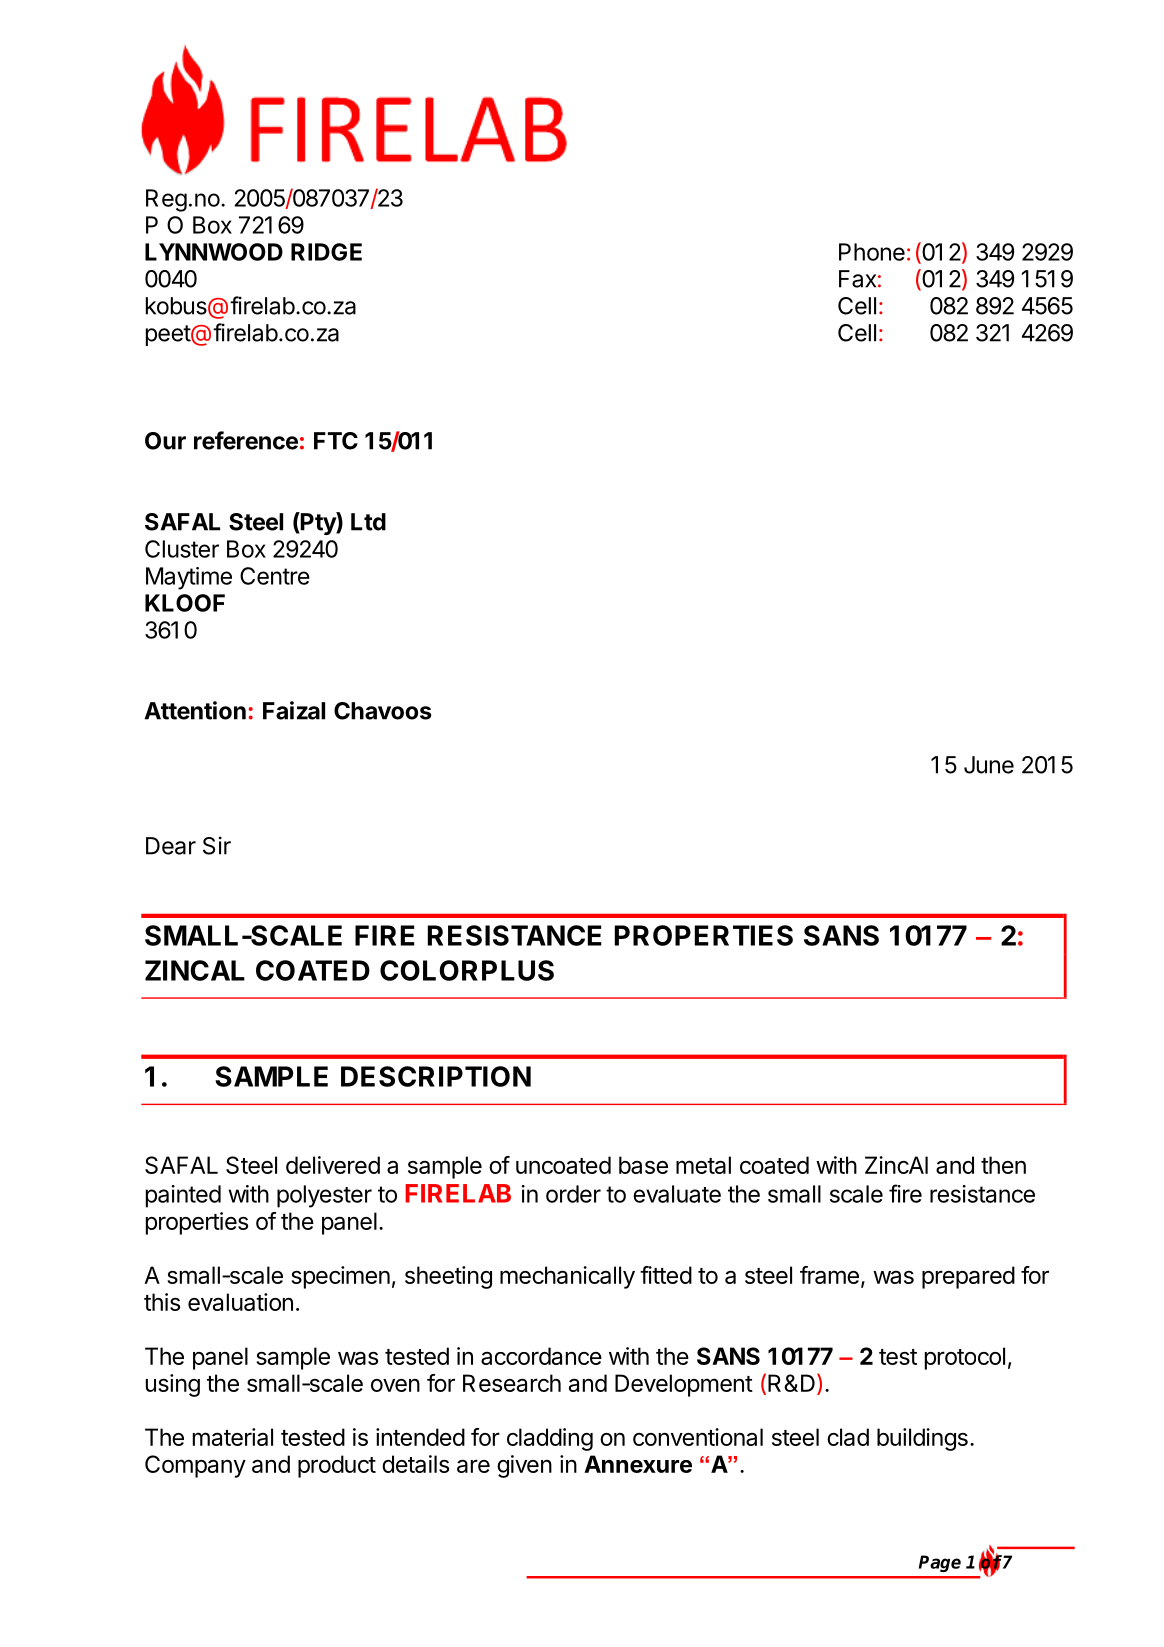 This page has height=1647, width=1164. What do you see at coordinates (940, 1563) in the page?
I see `Page` at bounding box center [940, 1563].
